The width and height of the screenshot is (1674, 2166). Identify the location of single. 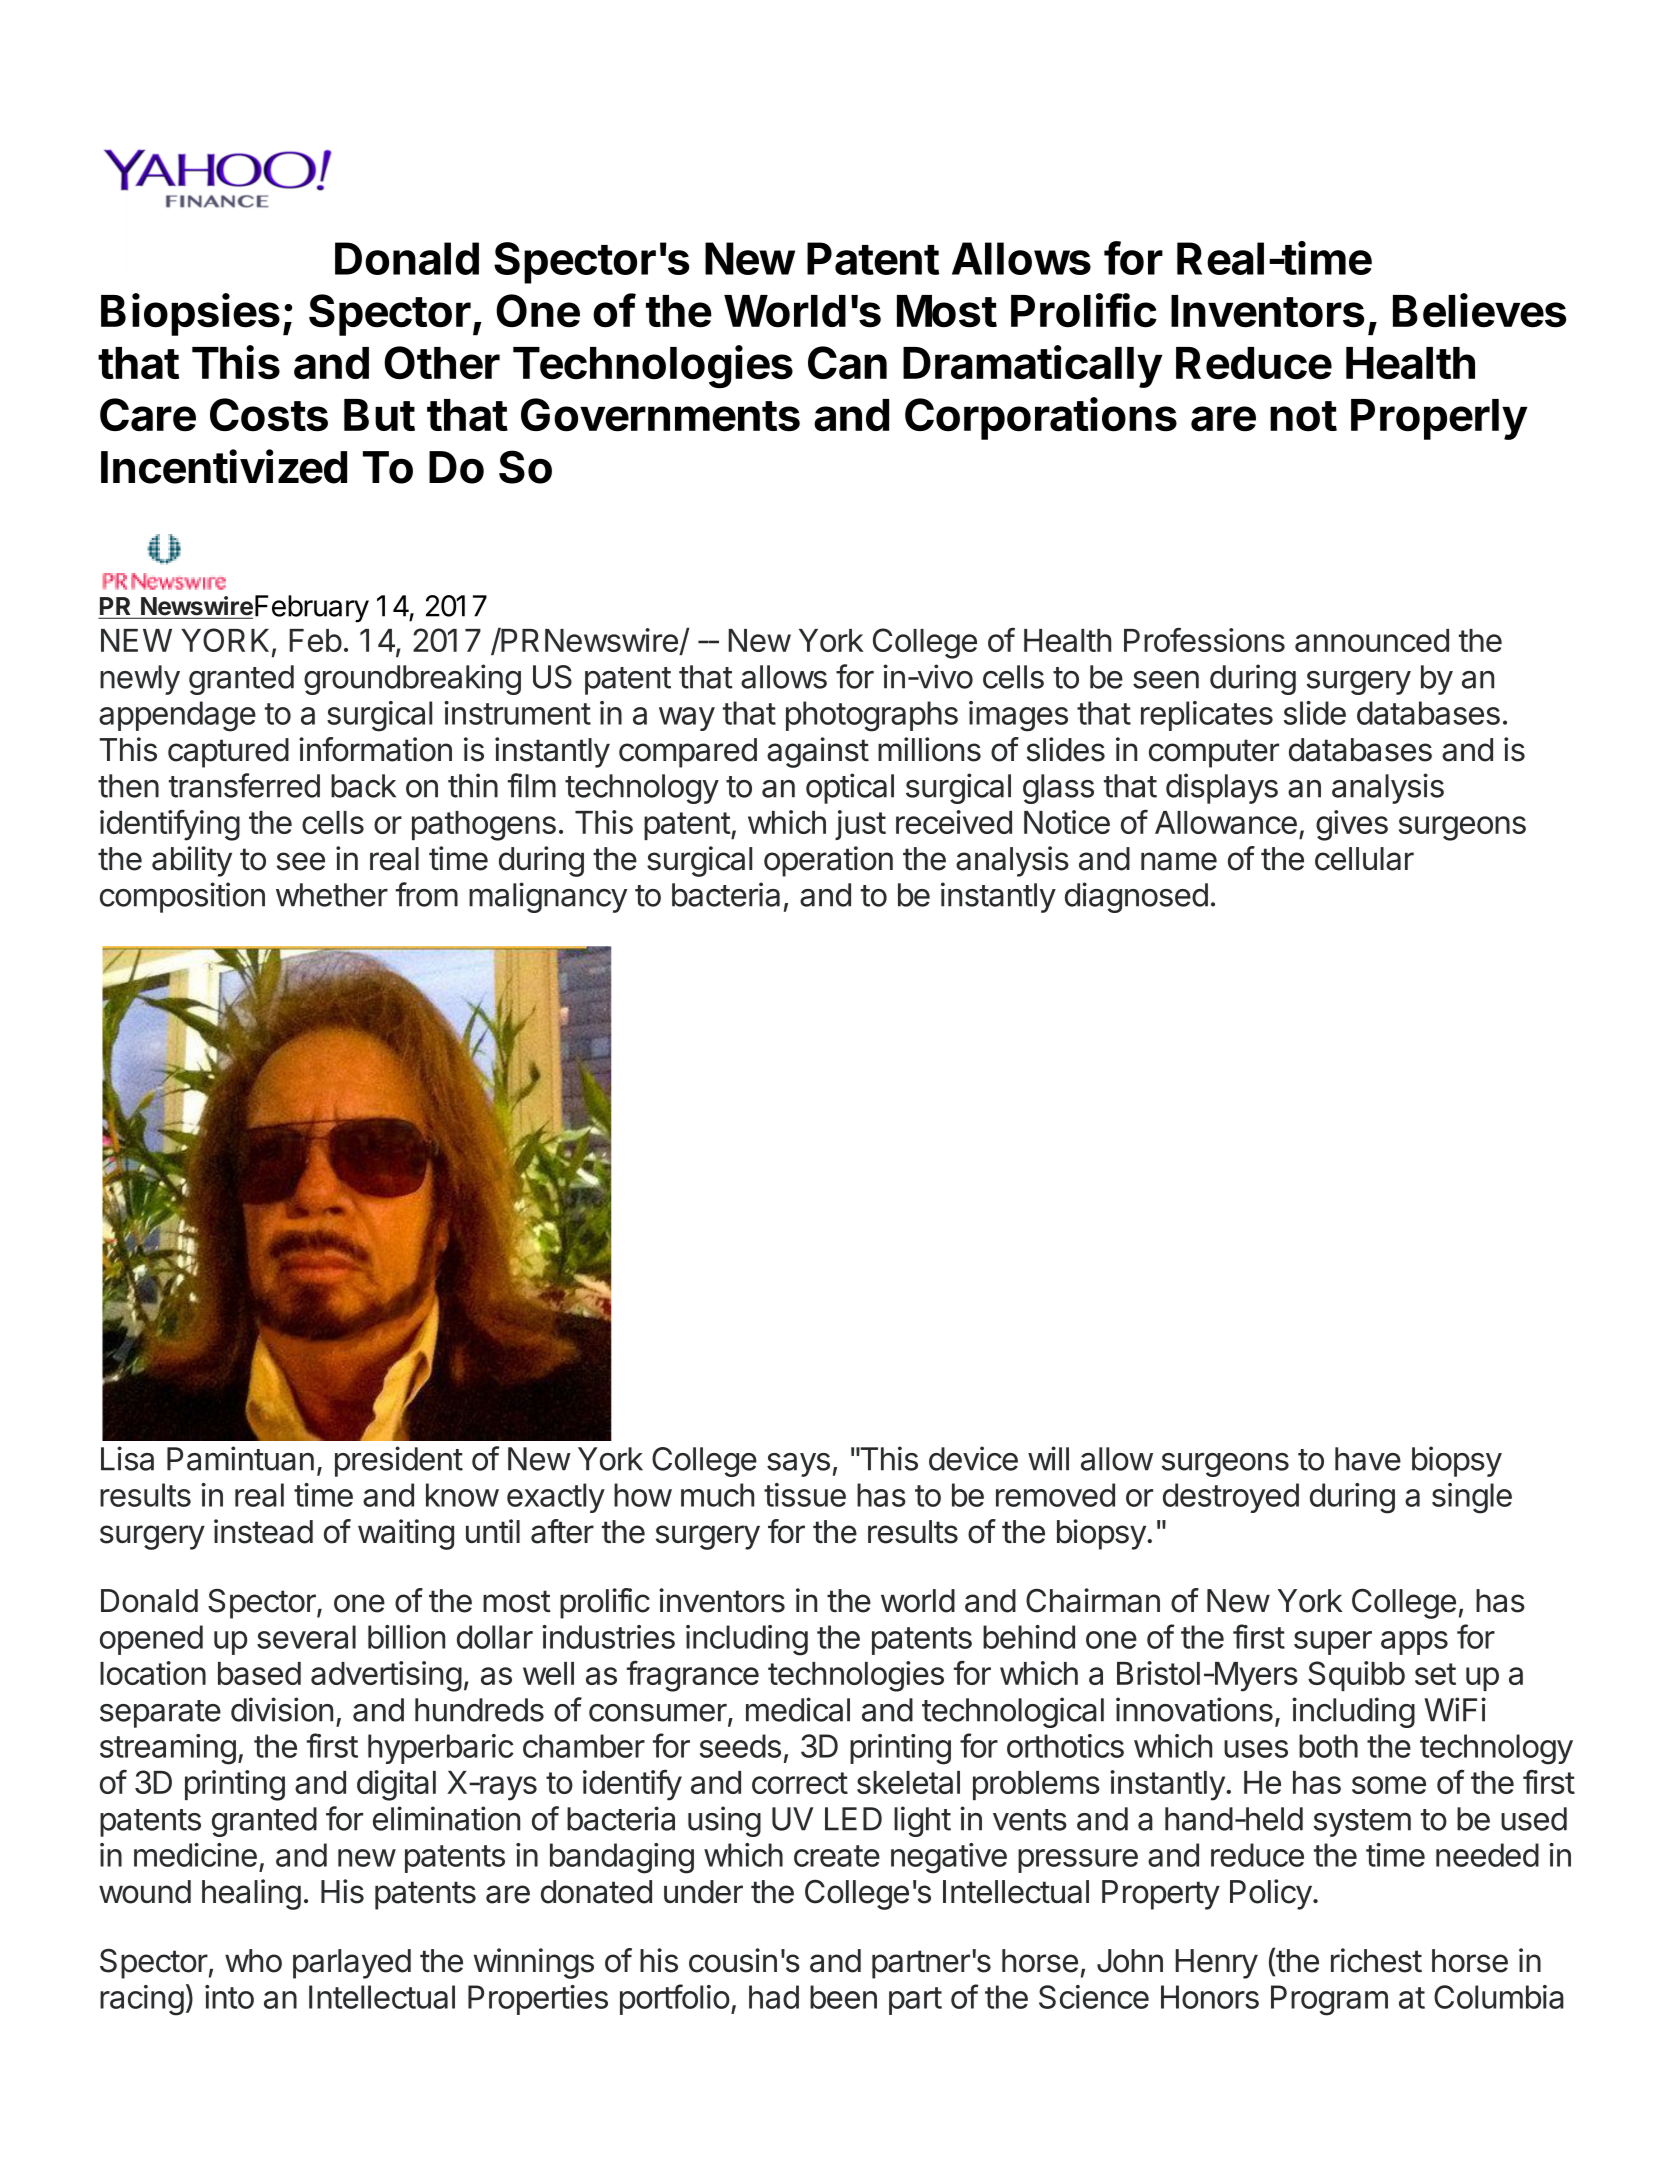
(1472, 1498).
